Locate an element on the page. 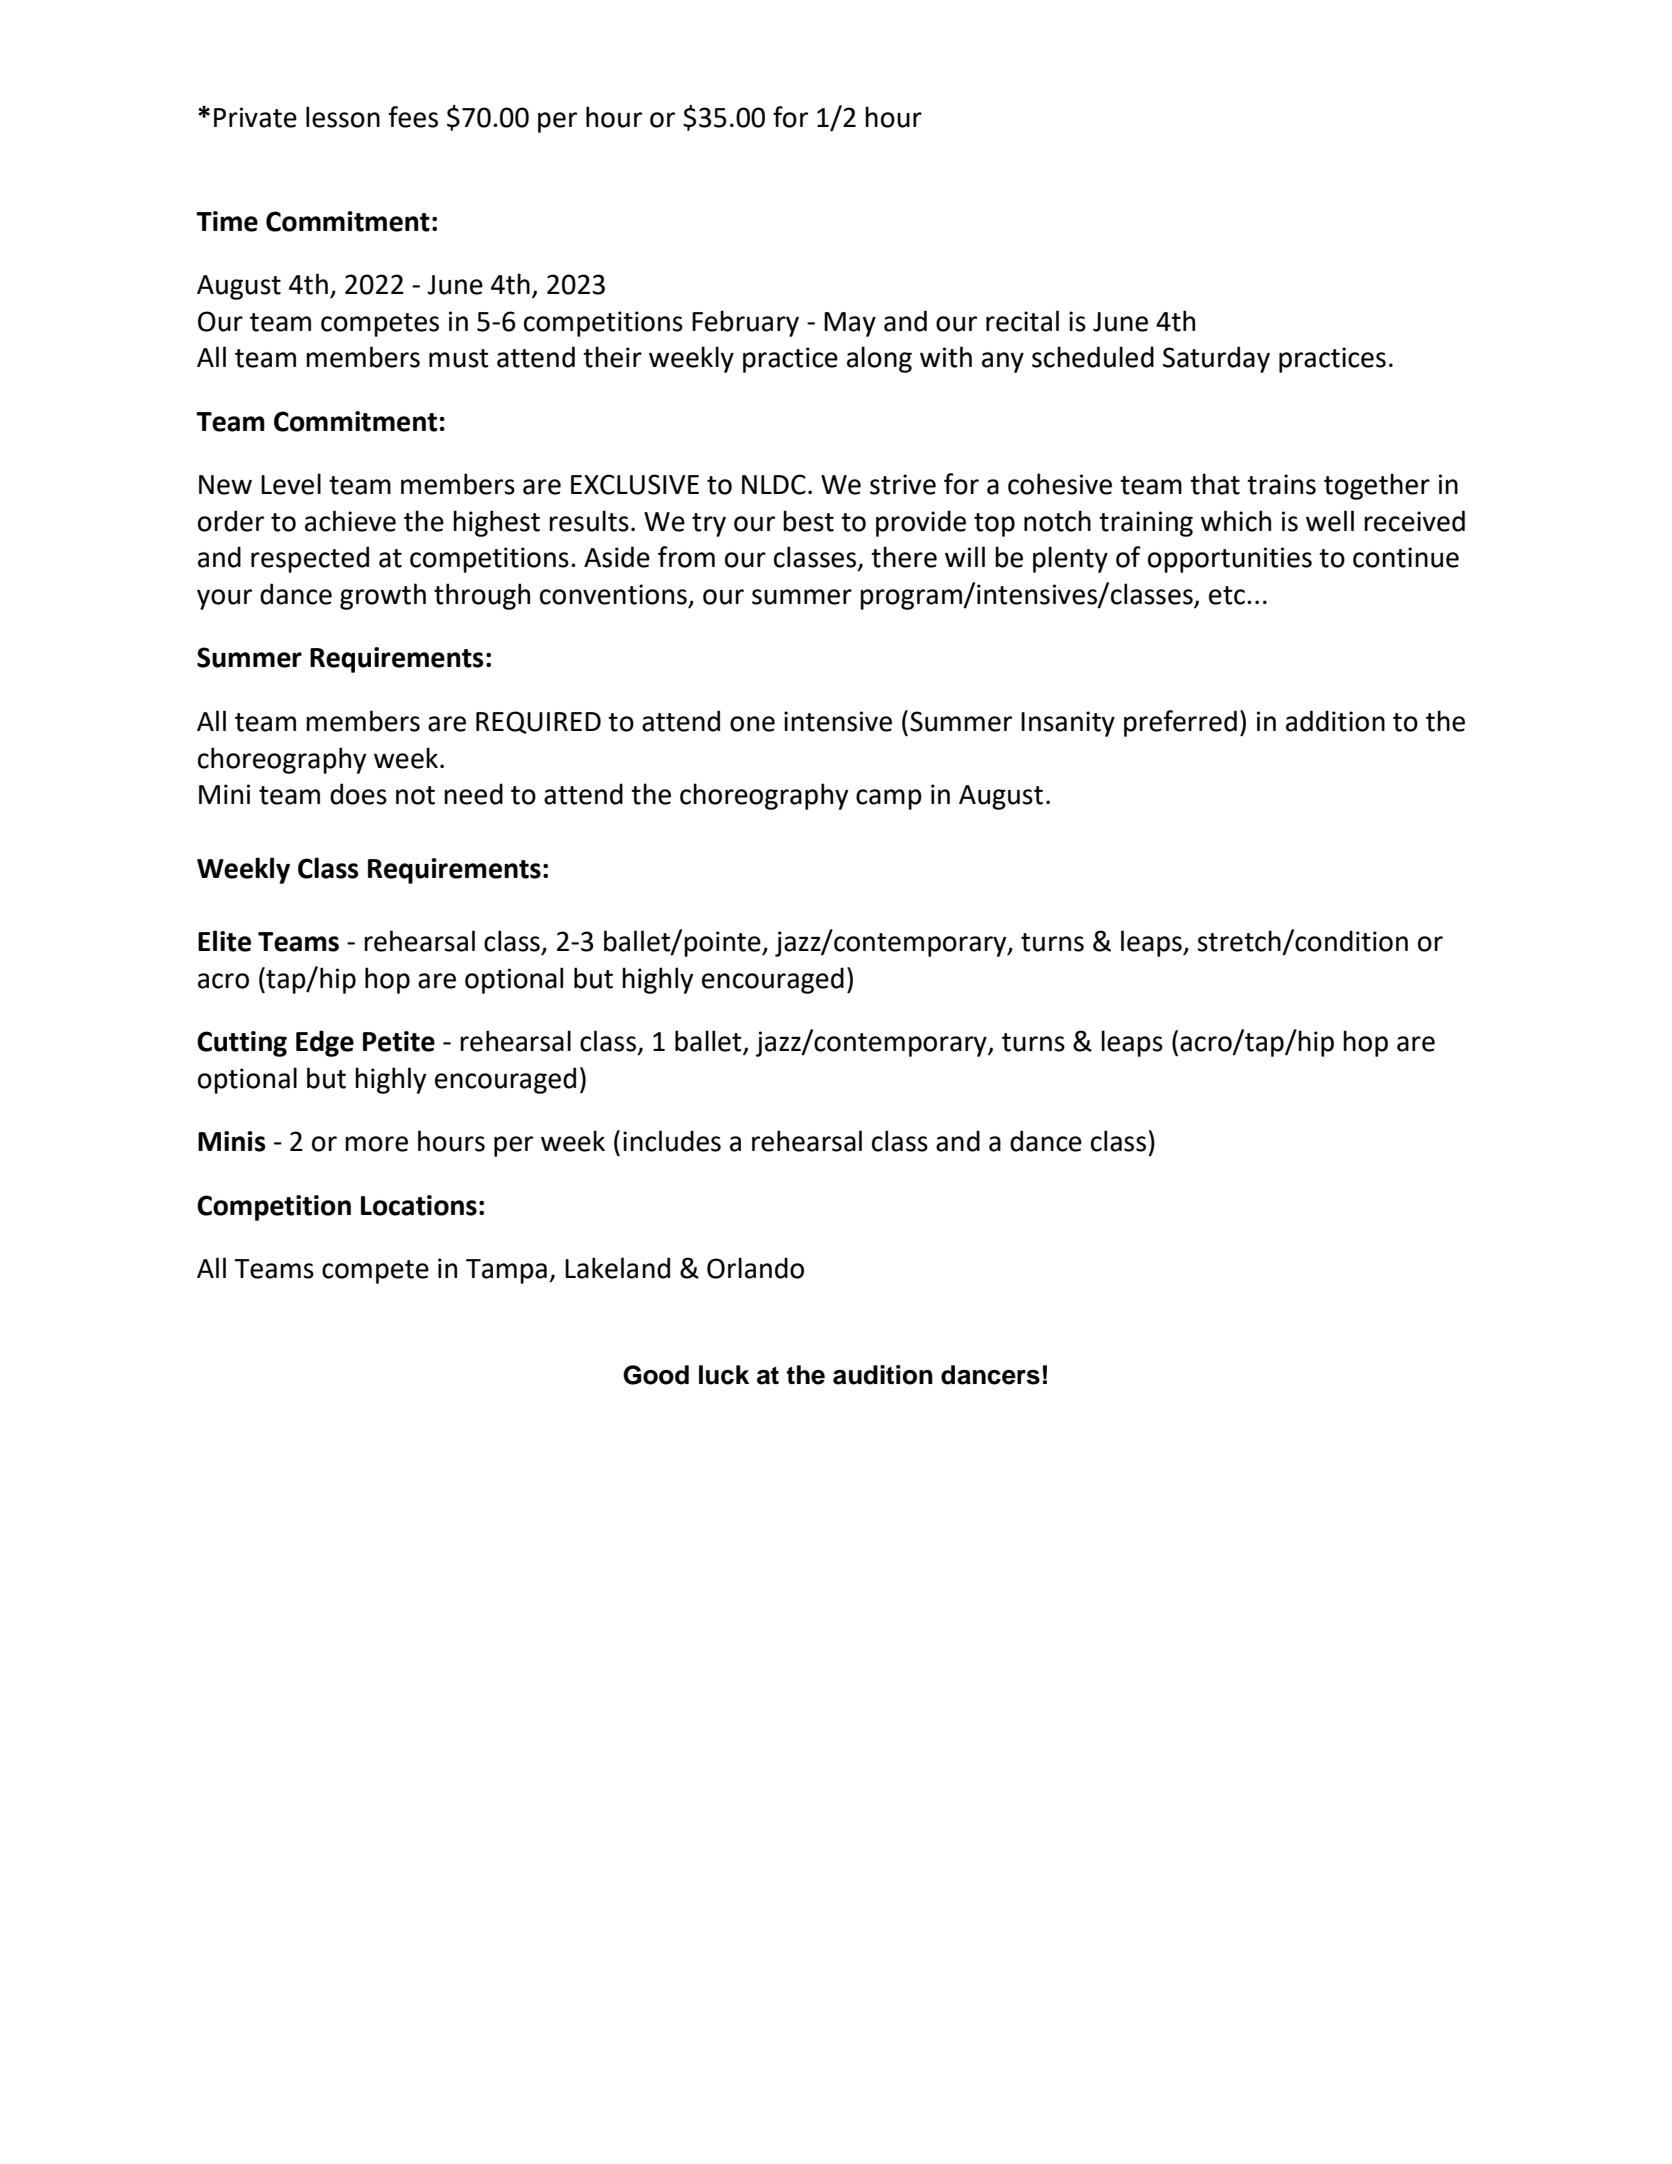 Image resolution: width=1672 pixels, height=2164 pixels. addition is located at coordinates (1335, 721).
